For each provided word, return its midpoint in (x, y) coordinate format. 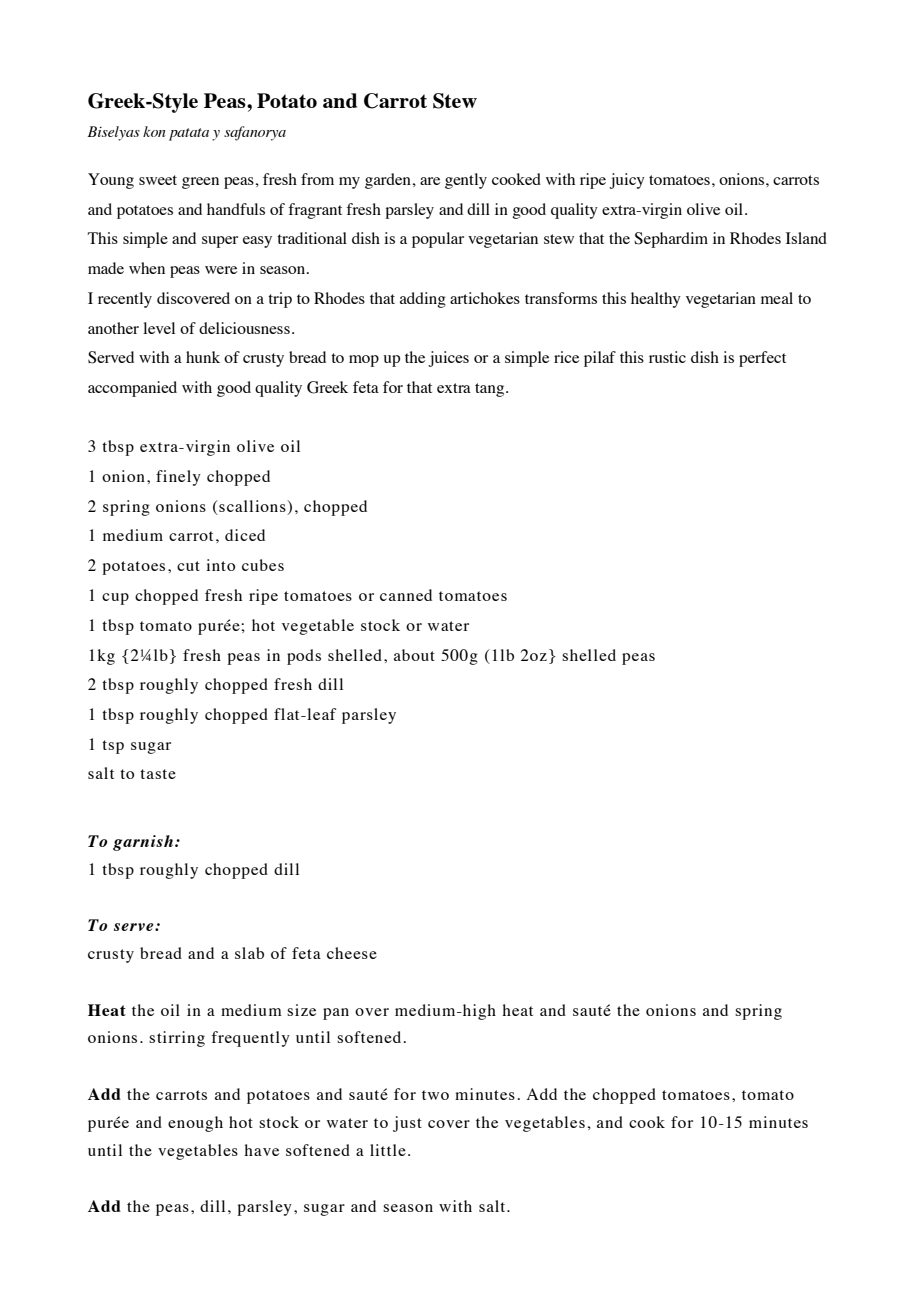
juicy (627, 181)
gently (466, 181)
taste (158, 774)
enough (195, 1124)
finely (178, 478)
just (407, 1124)
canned (406, 595)
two (435, 1095)
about (414, 655)
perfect (762, 359)
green (200, 183)
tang (491, 390)
